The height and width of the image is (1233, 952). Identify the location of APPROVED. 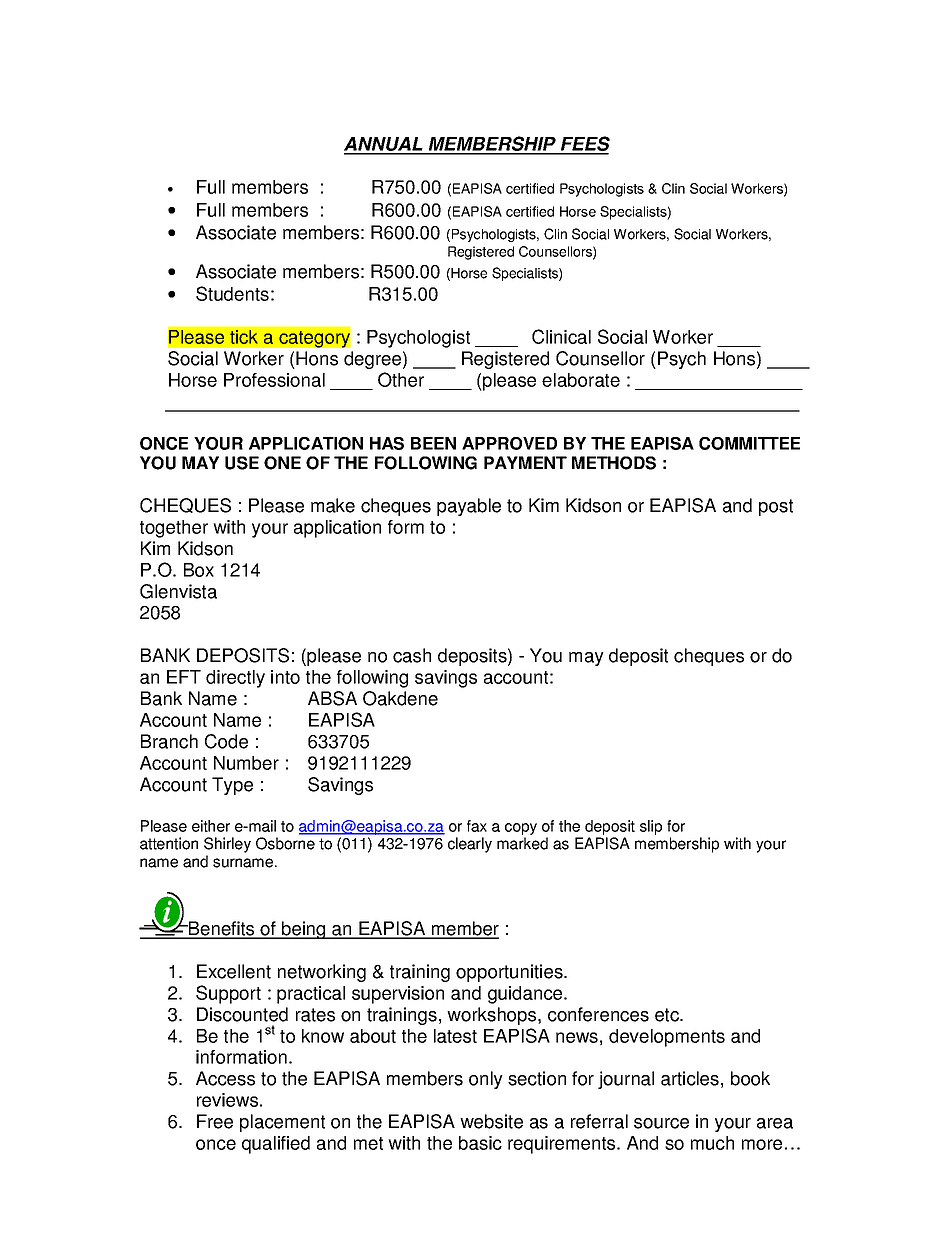
(509, 443).
